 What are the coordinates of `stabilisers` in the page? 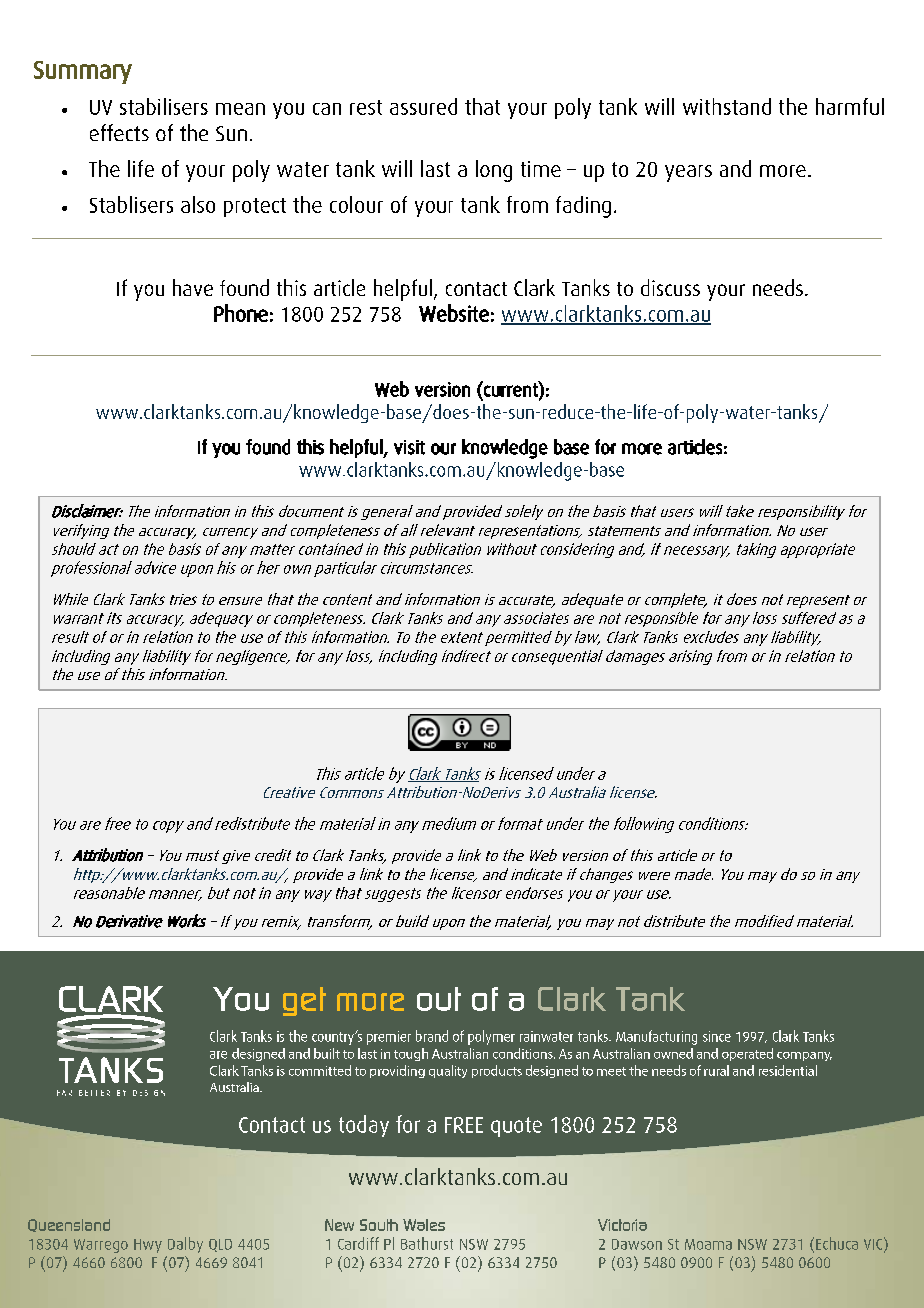 It's located at (164, 106).
